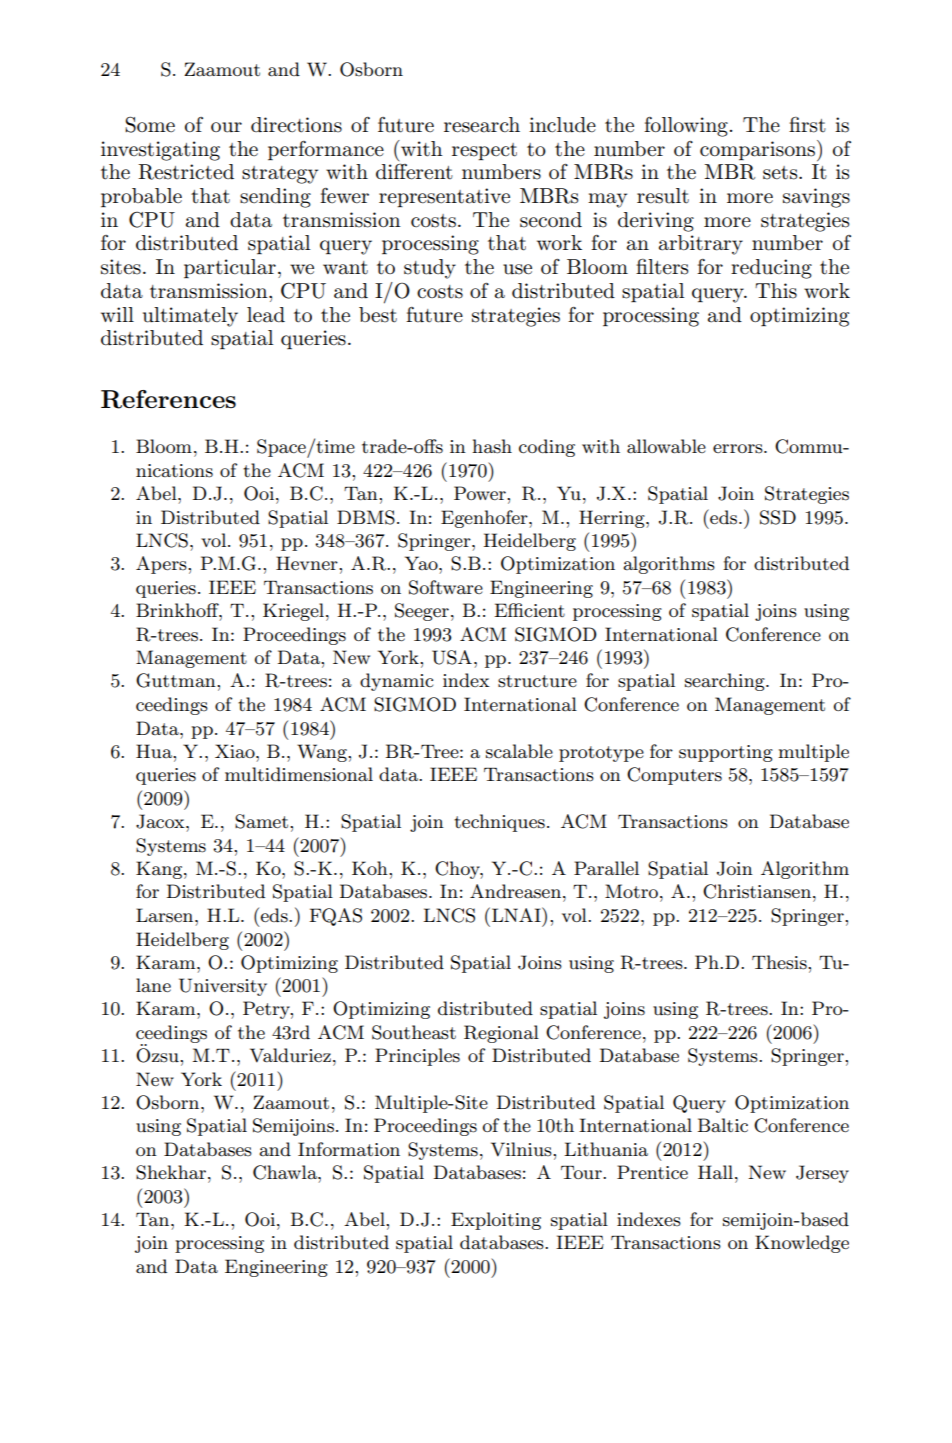 The height and width of the image is (1443, 952). I want to click on respect, so click(484, 151).
